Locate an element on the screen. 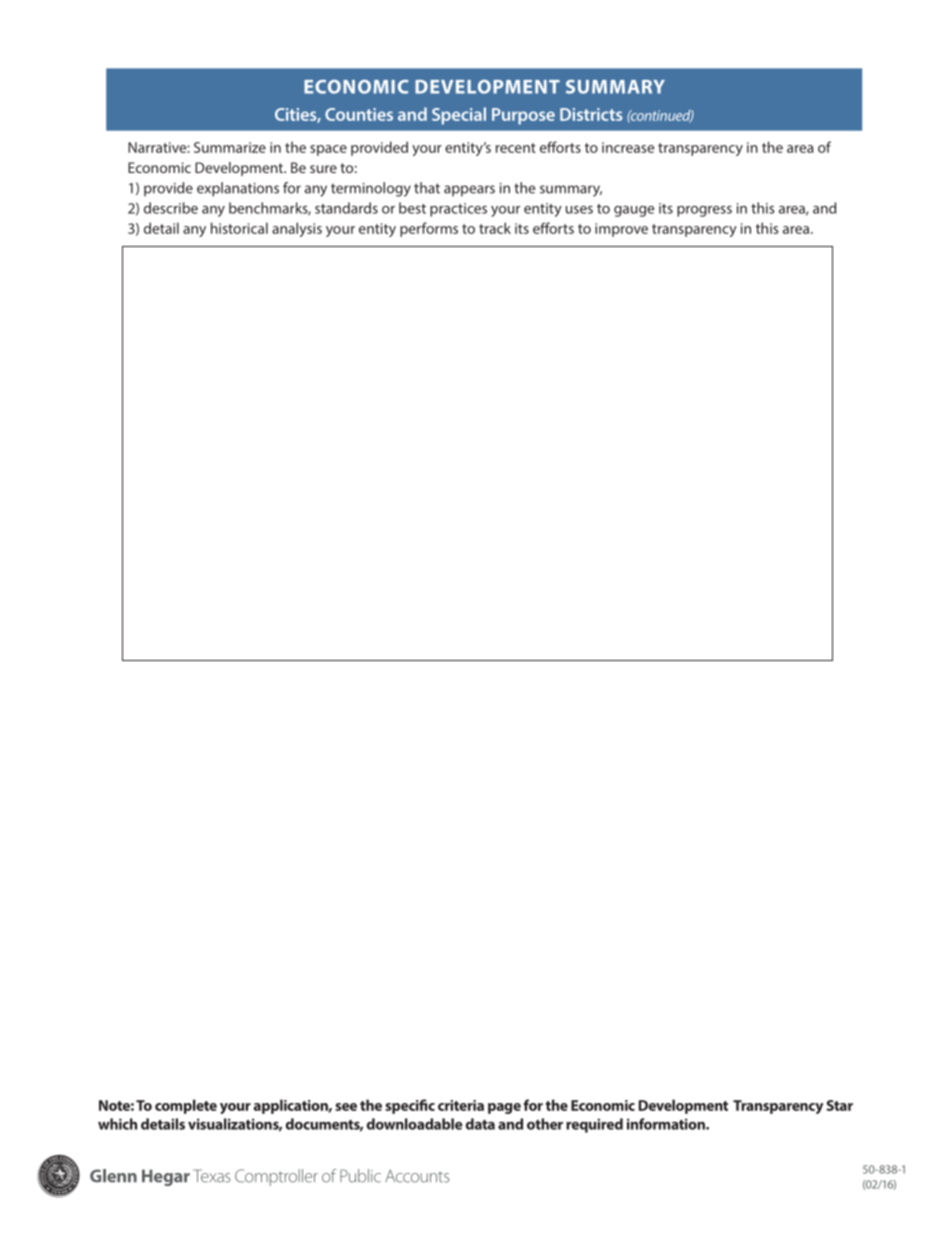  data is located at coordinates (480, 1124).
